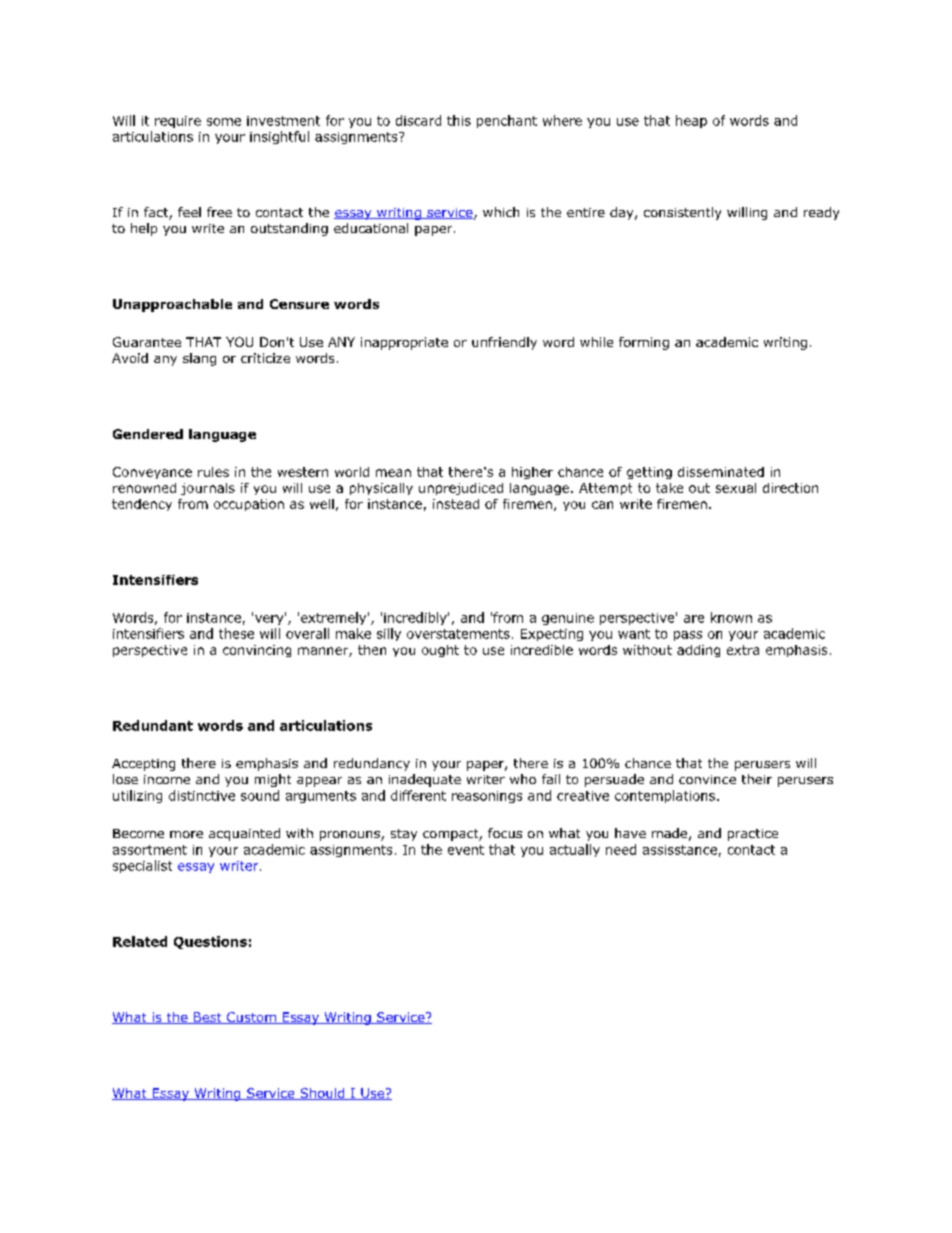  I want to click on more, so click(186, 834).
